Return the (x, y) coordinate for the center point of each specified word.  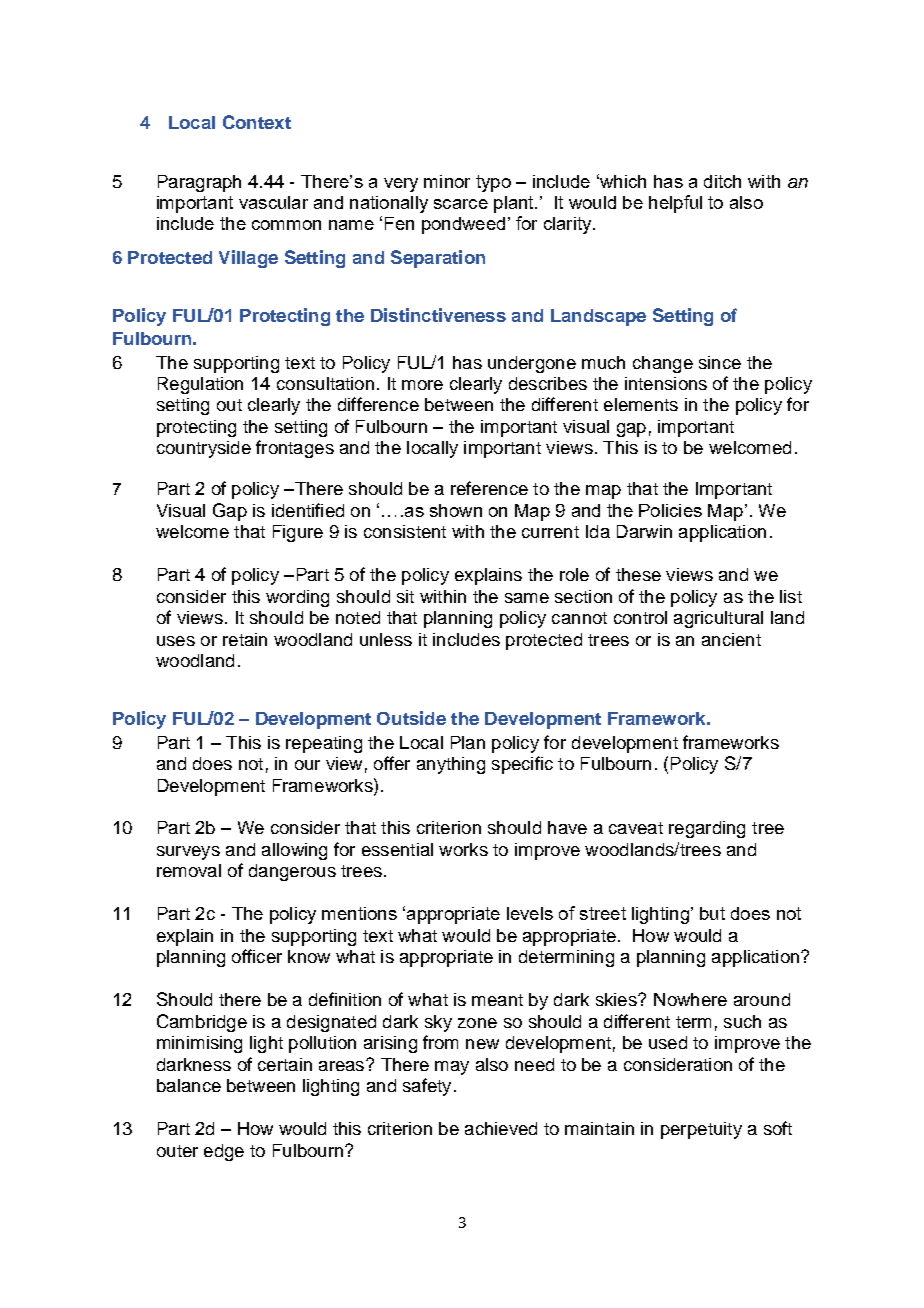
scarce (461, 204)
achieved (501, 1128)
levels (530, 913)
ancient (731, 639)
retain (245, 639)
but (712, 913)
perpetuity (701, 1130)
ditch (722, 181)
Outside (411, 718)
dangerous (292, 872)
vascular (273, 202)
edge (224, 1152)
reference (489, 488)
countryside (204, 449)
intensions (666, 383)
